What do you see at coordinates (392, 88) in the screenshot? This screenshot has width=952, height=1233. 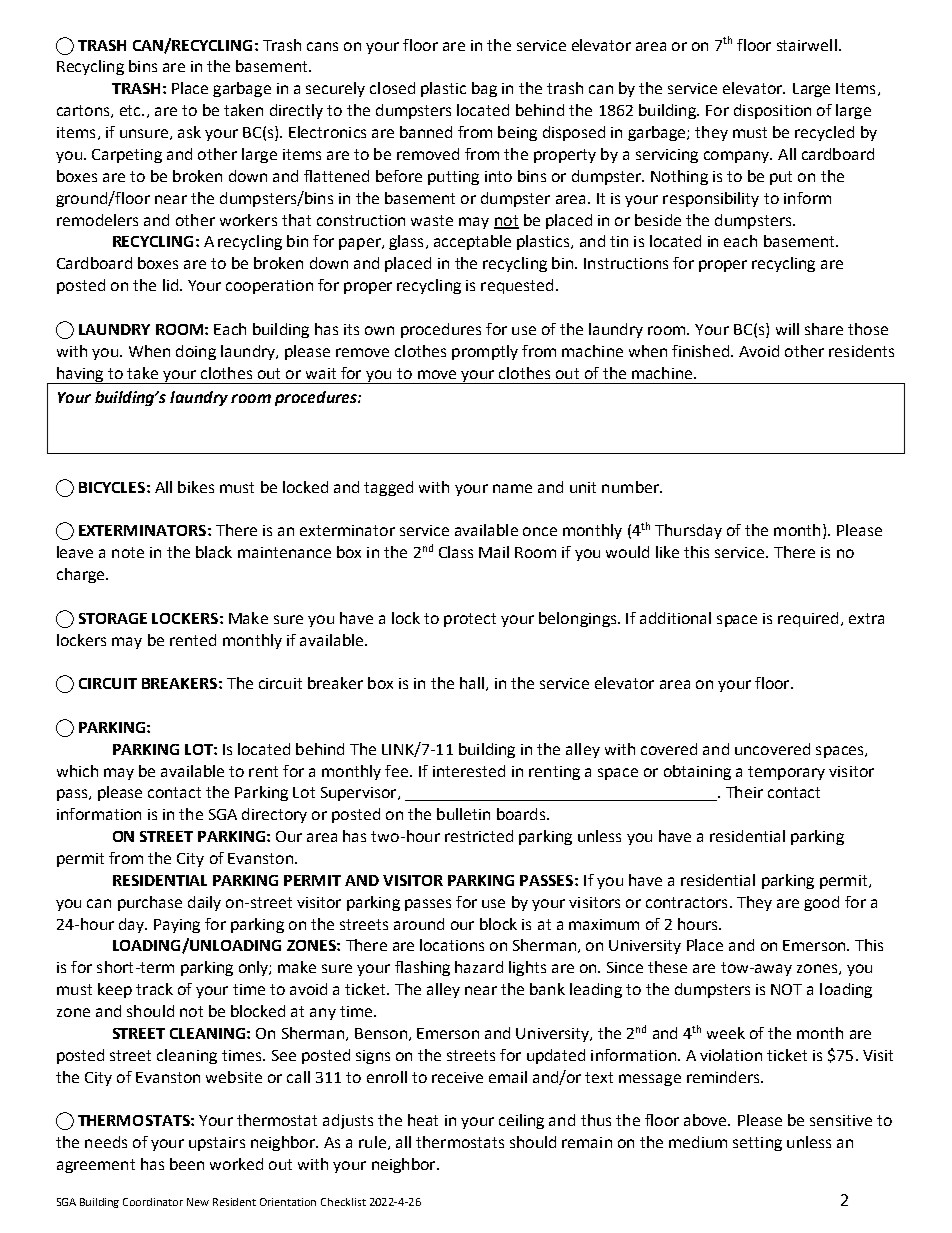 I see `closed` at bounding box center [392, 88].
